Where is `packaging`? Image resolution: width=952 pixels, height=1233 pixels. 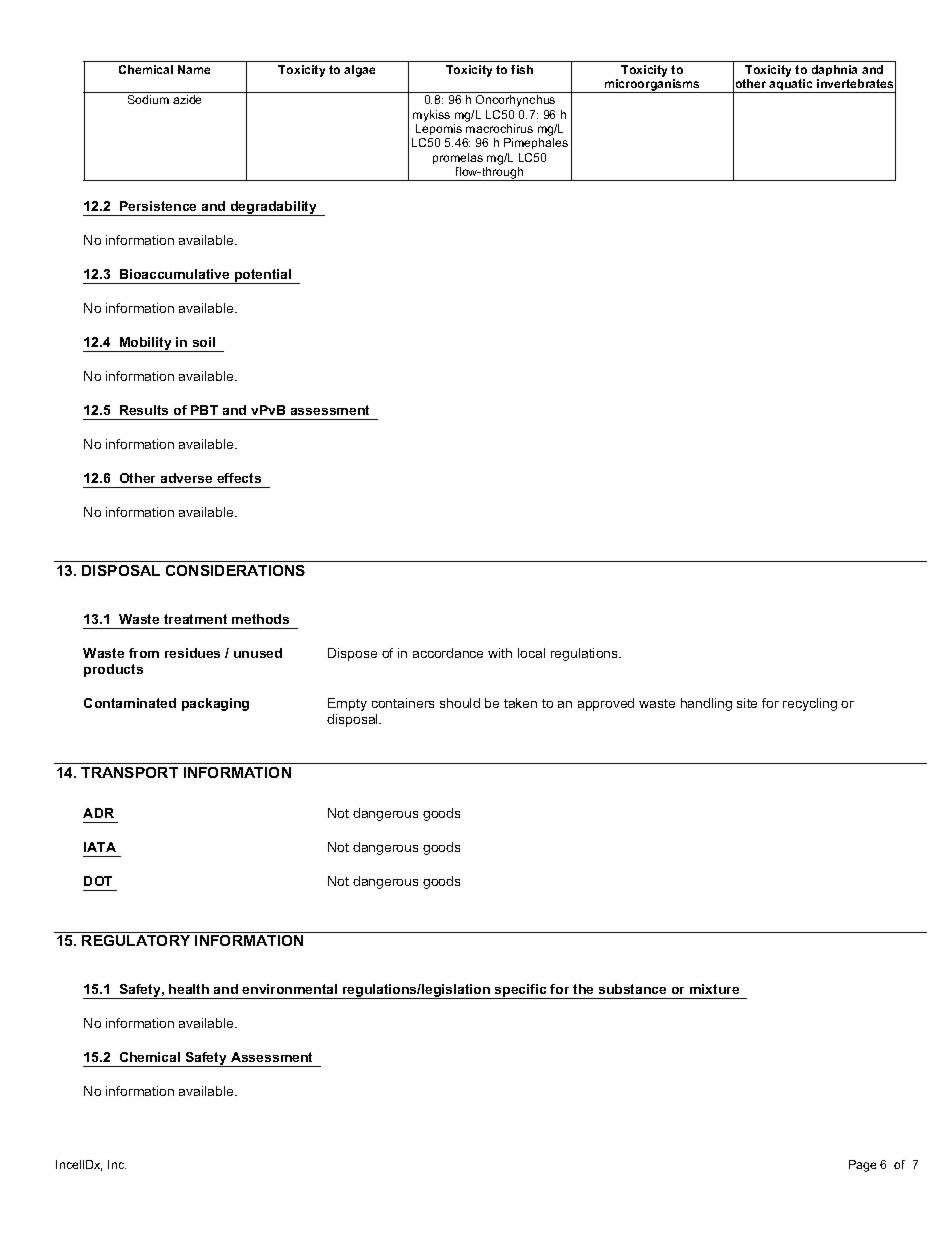 packaging is located at coordinates (215, 704).
